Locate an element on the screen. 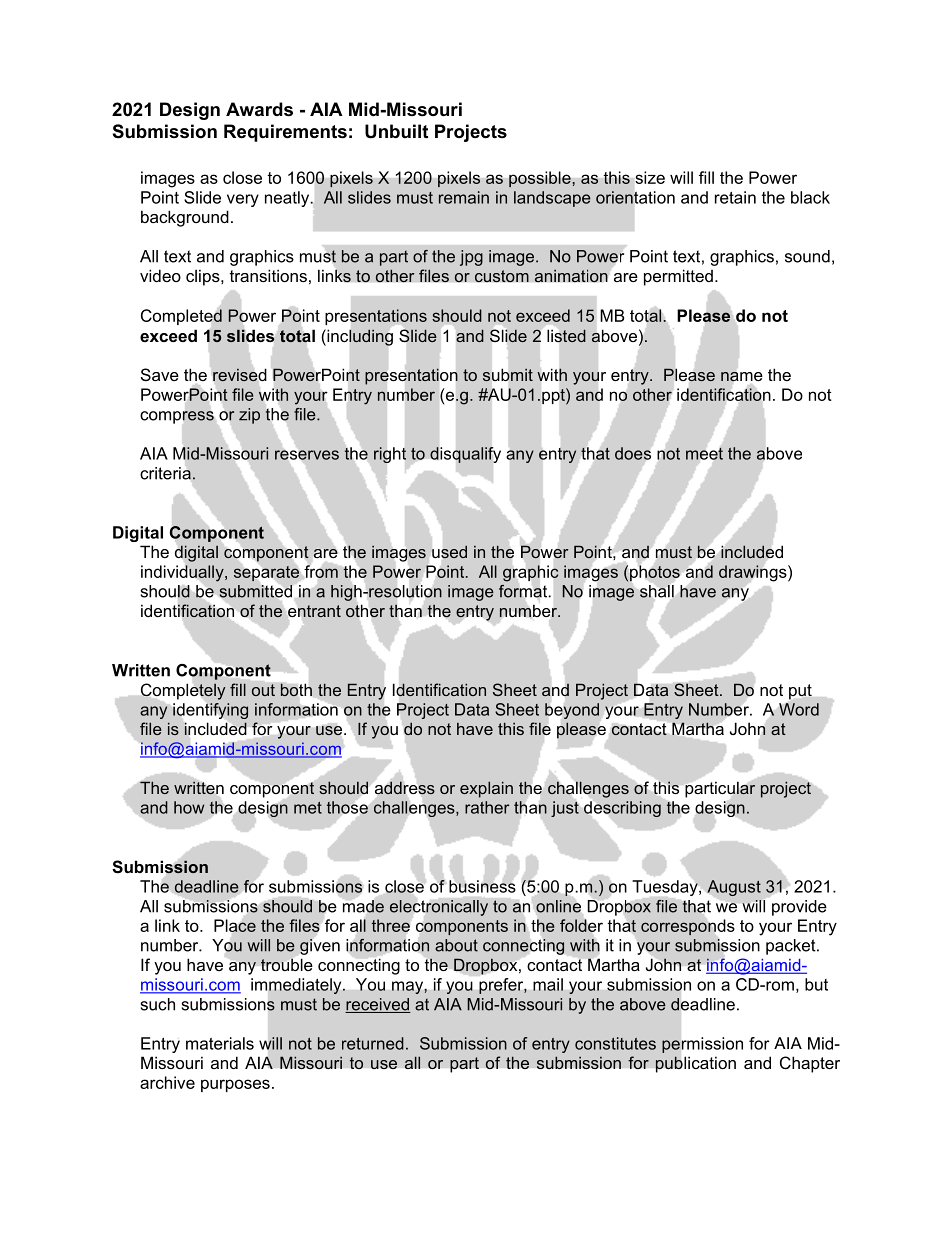 The image size is (952, 1233). materials is located at coordinates (220, 1043).
